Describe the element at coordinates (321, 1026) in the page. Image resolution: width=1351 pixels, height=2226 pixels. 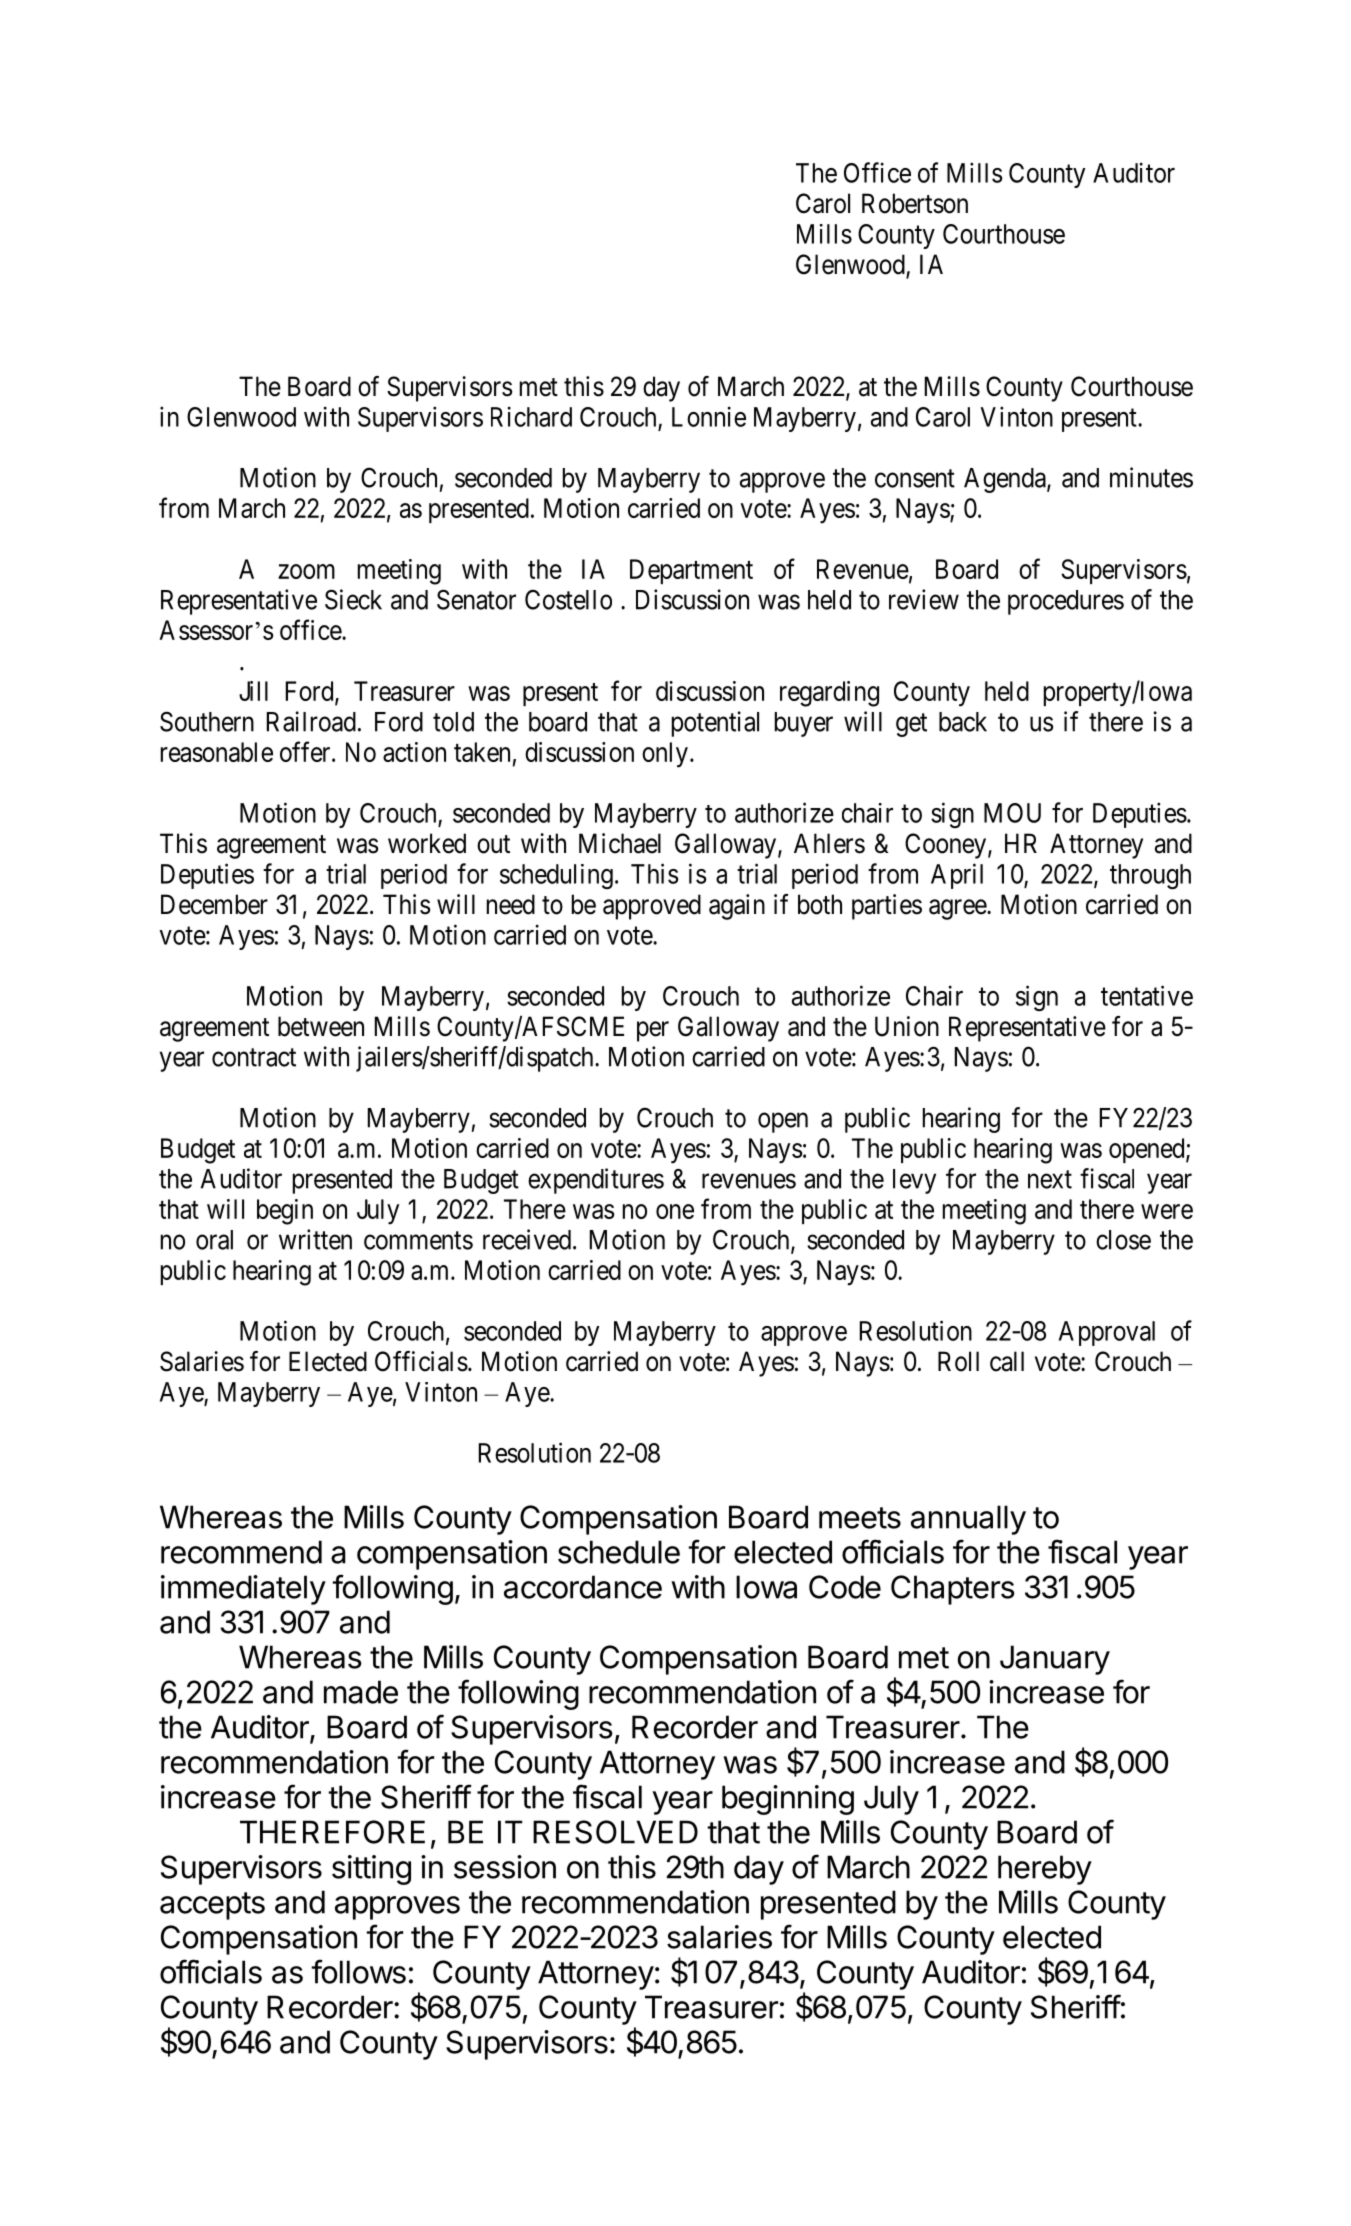
I see `between` at that location.
